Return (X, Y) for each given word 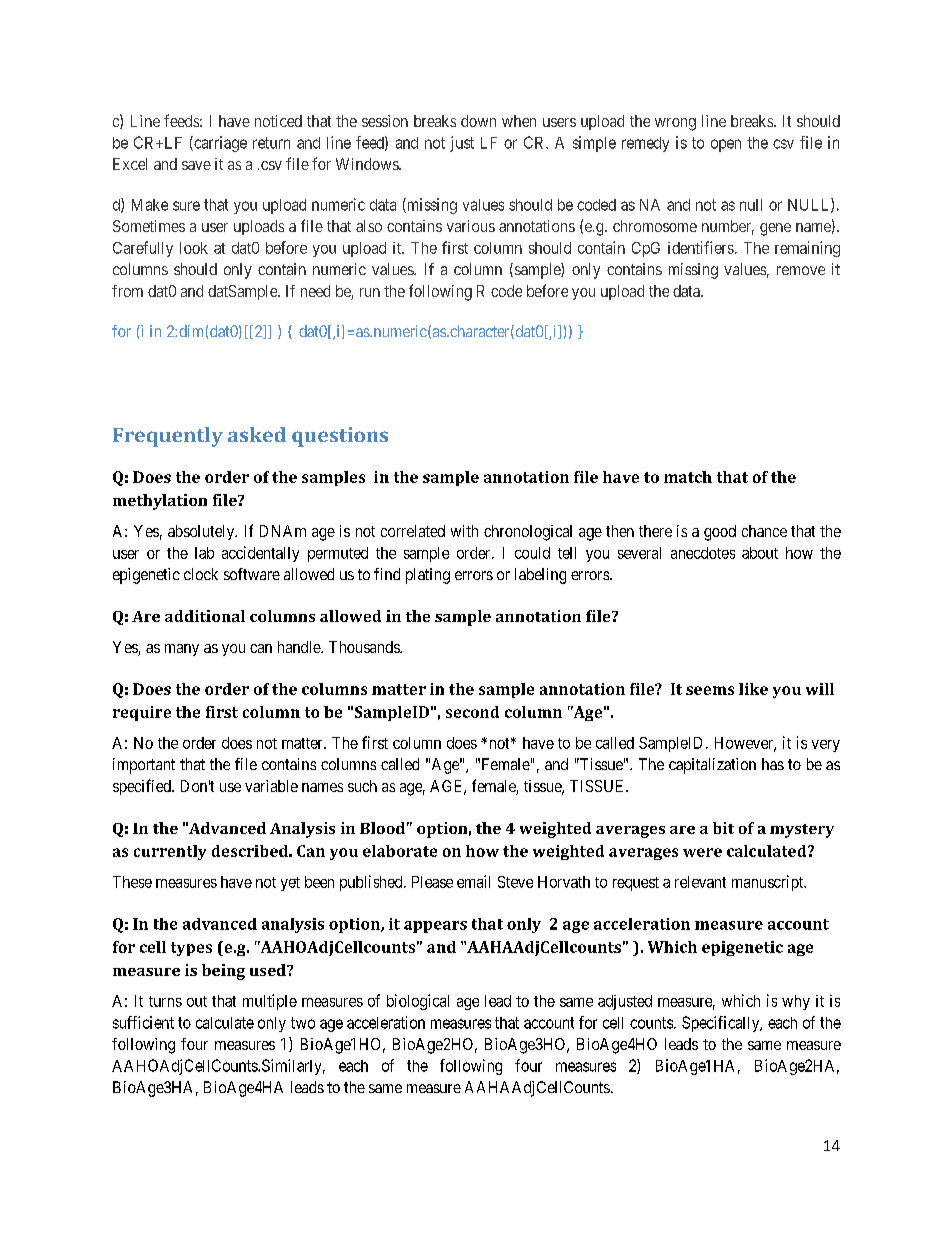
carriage (219, 144)
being (223, 972)
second (472, 712)
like (753, 689)
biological (418, 1002)
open (726, 145)
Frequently (168, 437)
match (688, 477)
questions (340, 437)
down (478, 121)
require (142, 713)
